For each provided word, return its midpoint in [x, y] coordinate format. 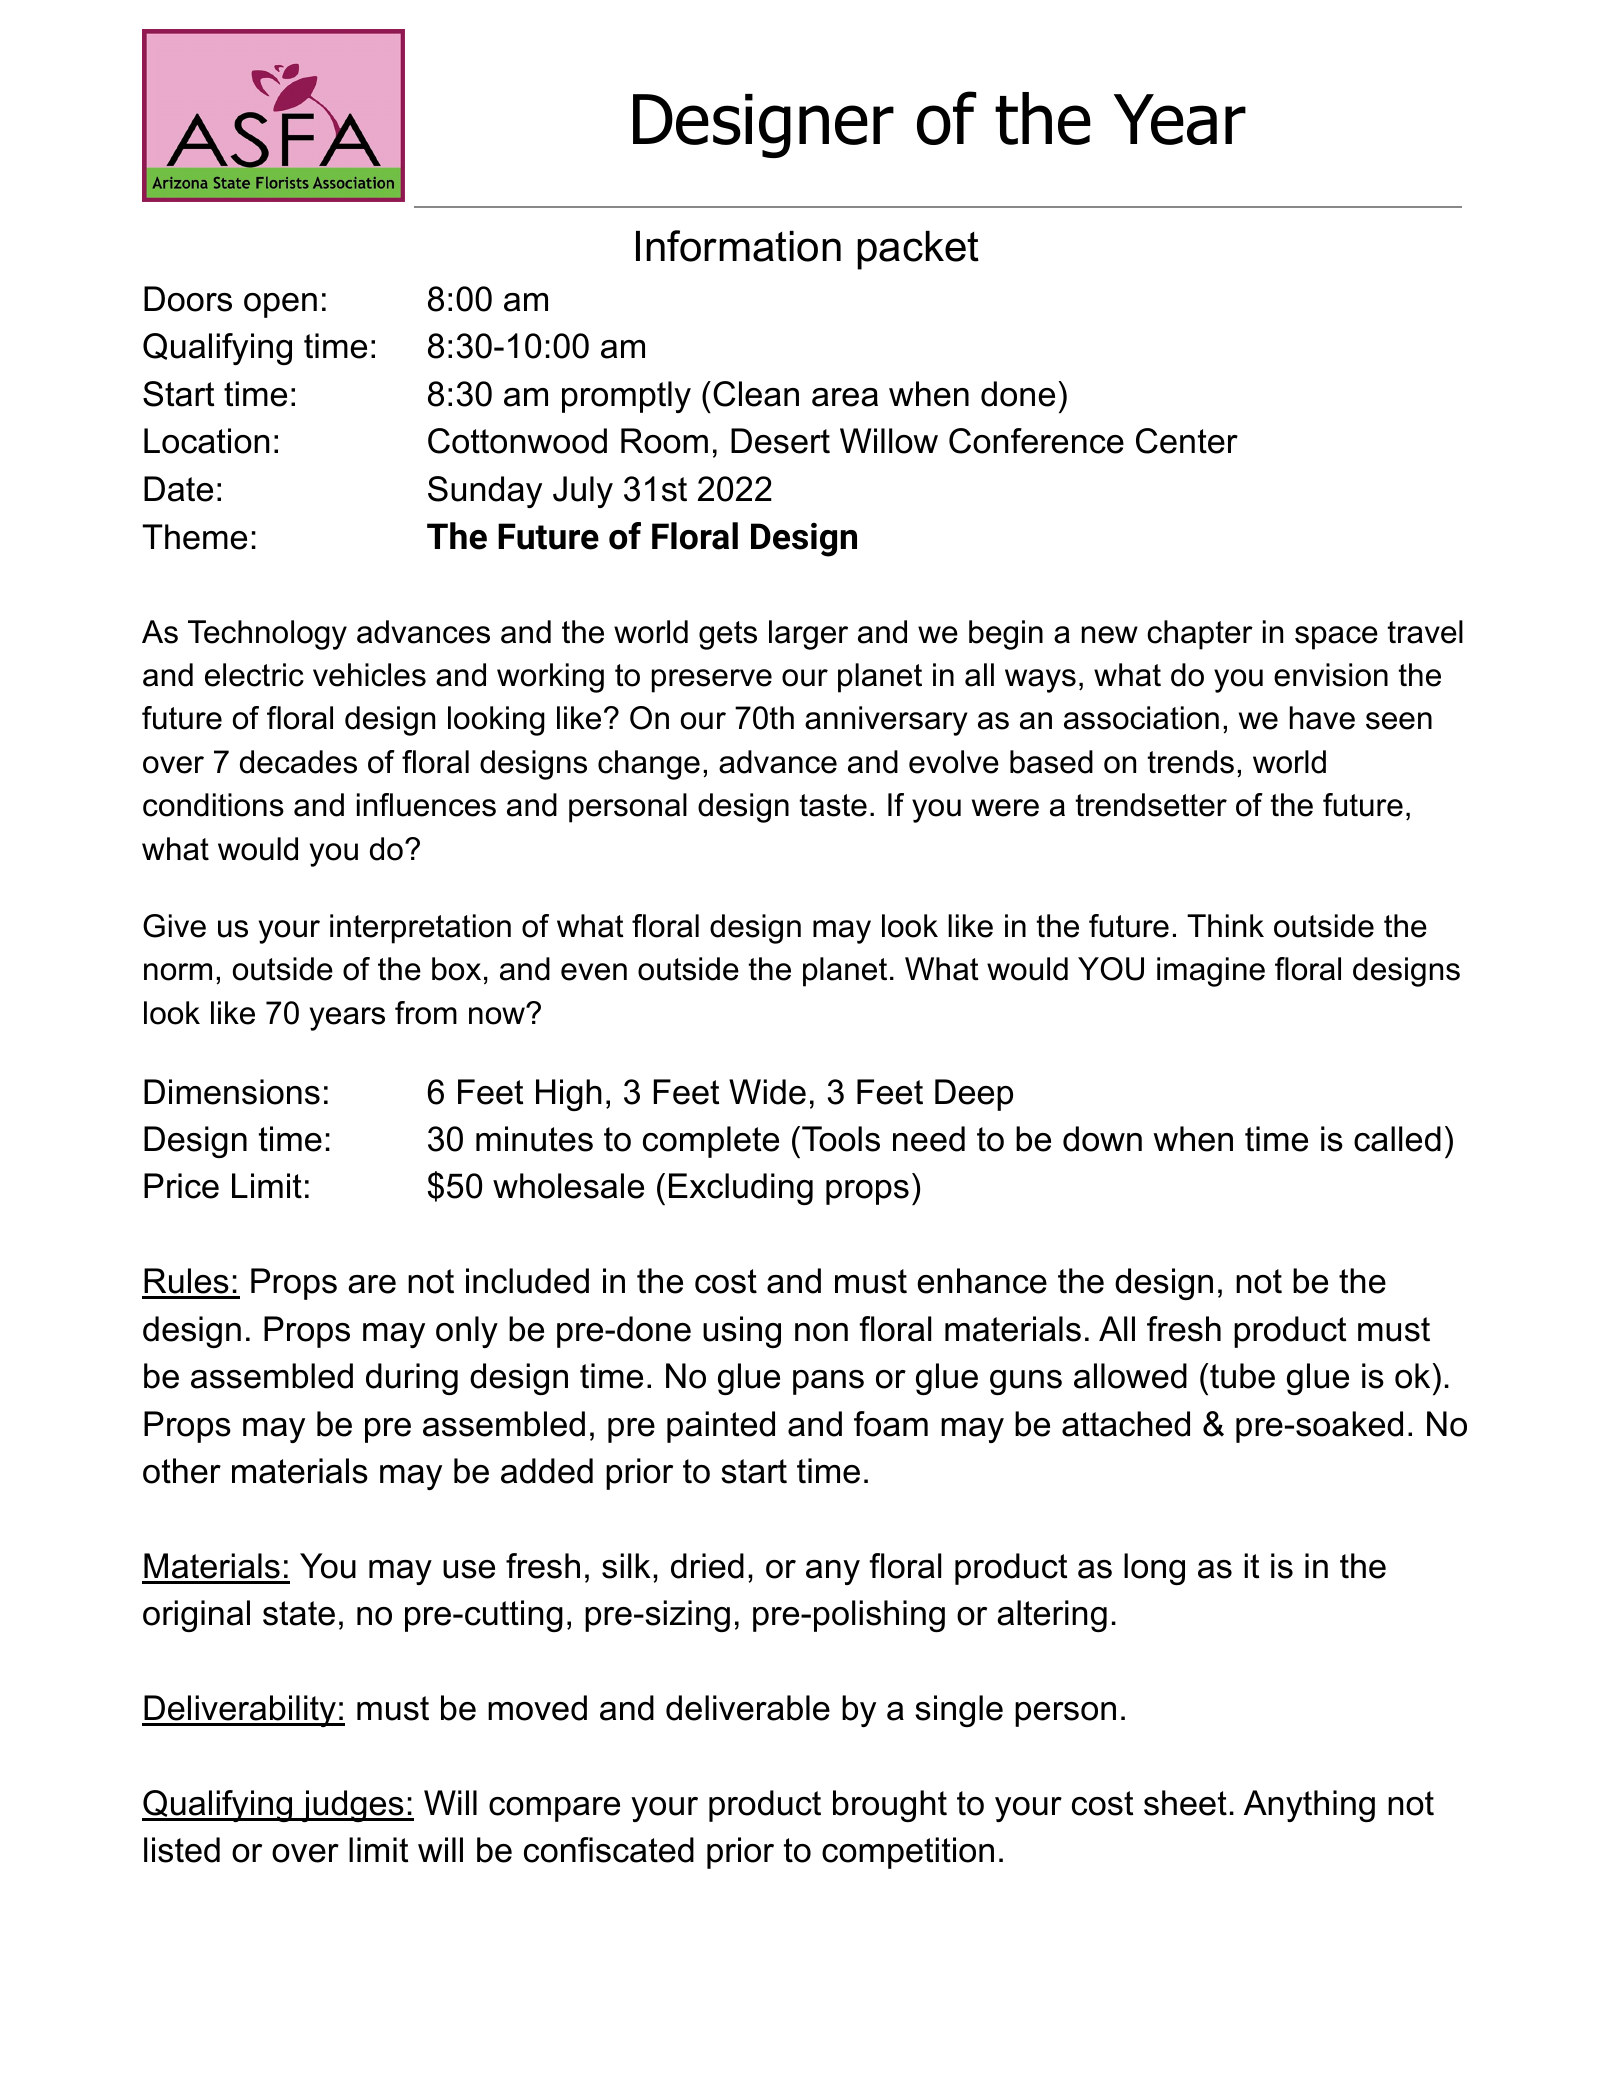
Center [1187, 441]
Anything [1309, 1806]
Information [738, 246]
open [280, 305]
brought [890, 1806]
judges [353, 1806]
